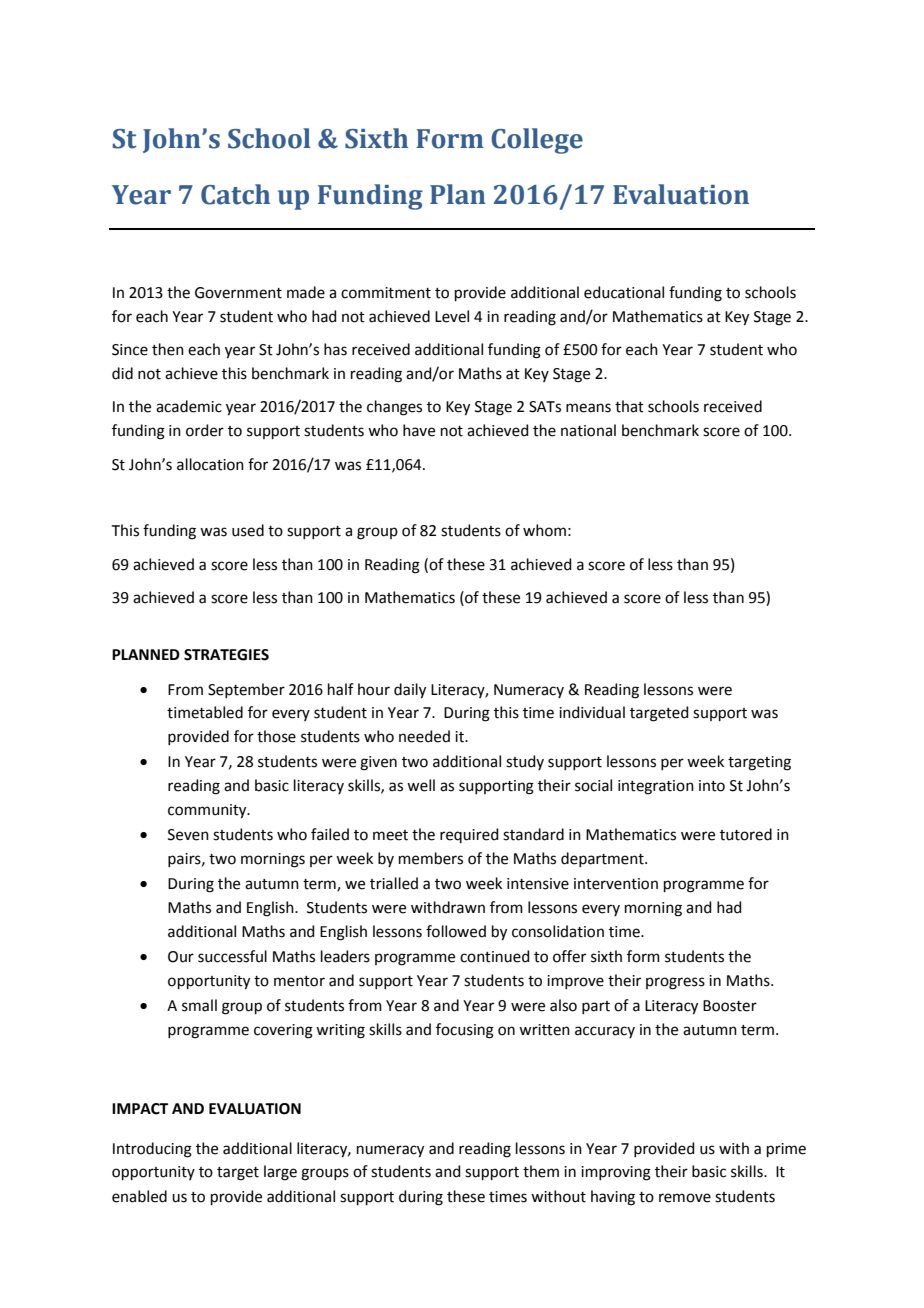 The image size is (924, 1308). What do you see at coordinates (537, 141) in the image?
I see `College` at bounding box center [537, 141].
